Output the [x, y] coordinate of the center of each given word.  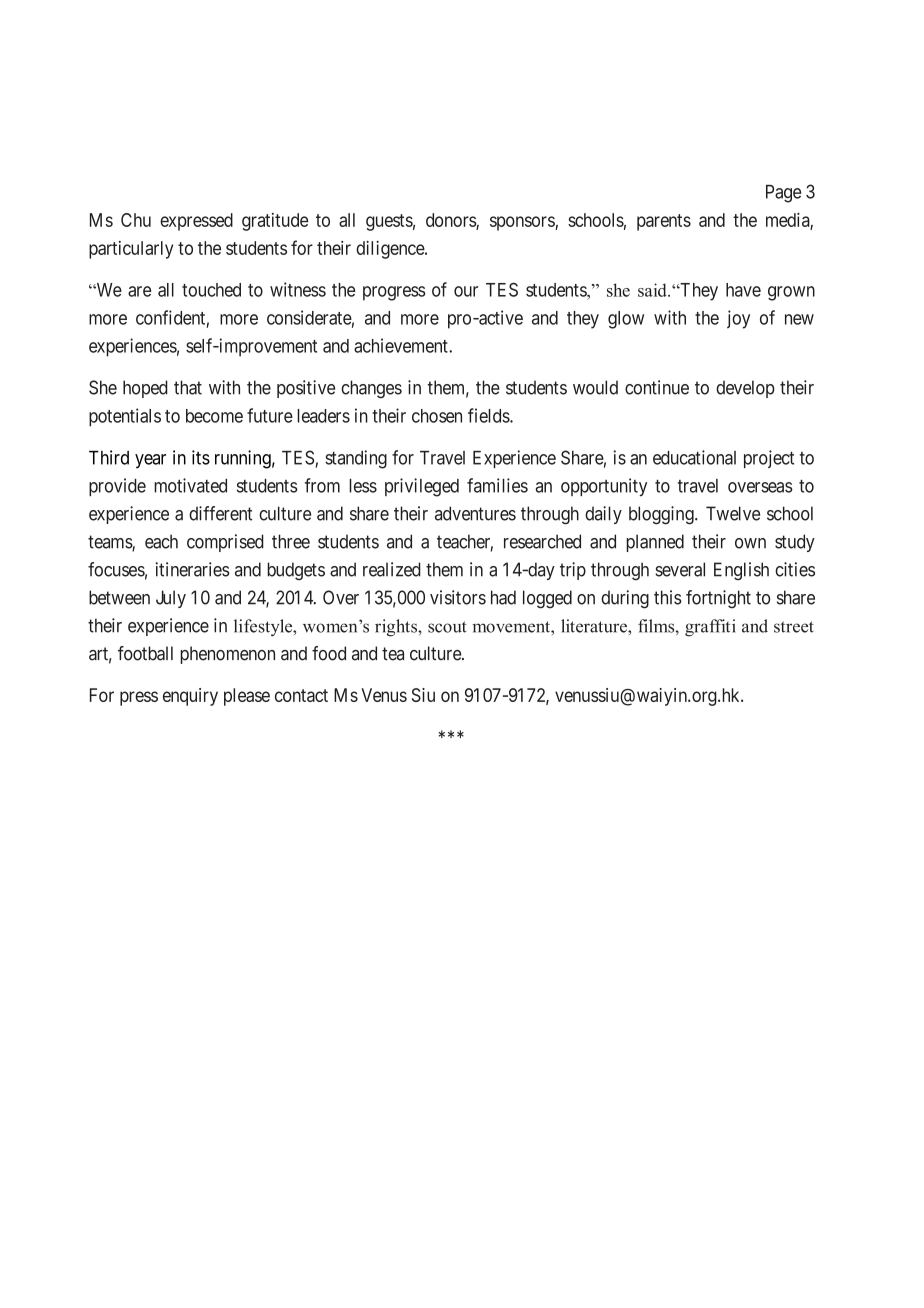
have [743, 290]
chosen [437, 416]
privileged [422, 487]
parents [664, 222]
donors [451, 221]
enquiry [190, 697]
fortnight [718, 599]
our [466, 291]
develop [745, 389]
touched [211, 290]
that [188, 387]
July [171, 599]
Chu [136, 220]
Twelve [733, 513]
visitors [458, 597]
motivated [190, 485]
